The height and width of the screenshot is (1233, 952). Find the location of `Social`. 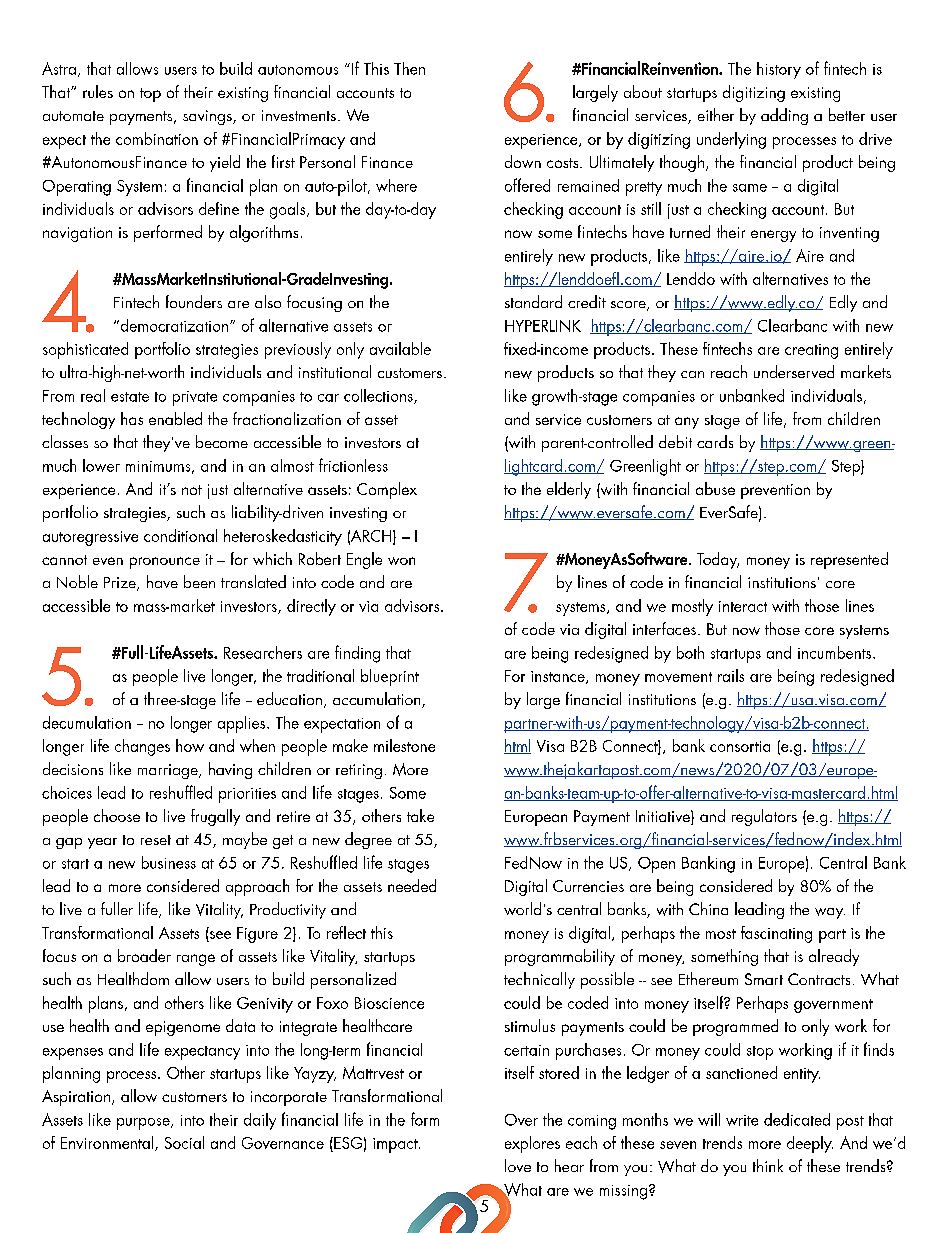

Social is located at coordinates (184, 1142).
